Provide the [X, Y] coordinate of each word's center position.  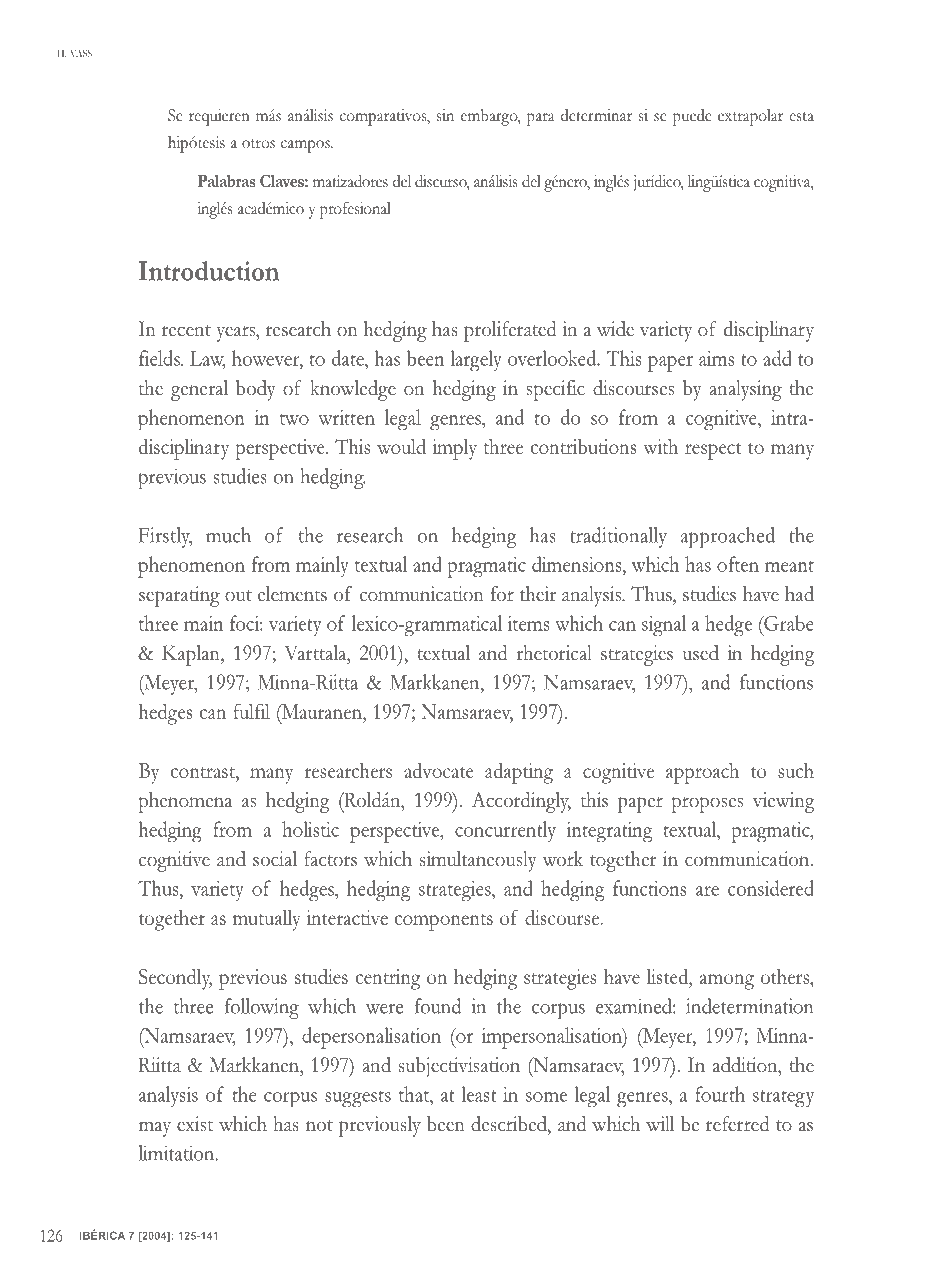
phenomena [185, 802]
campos [306, 146]
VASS [81, 53]
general [199, 390]
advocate [438, 770]
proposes [707, 805]
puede [692, 117]
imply [454, 449]
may [155, 1129]
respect [713, 451]
